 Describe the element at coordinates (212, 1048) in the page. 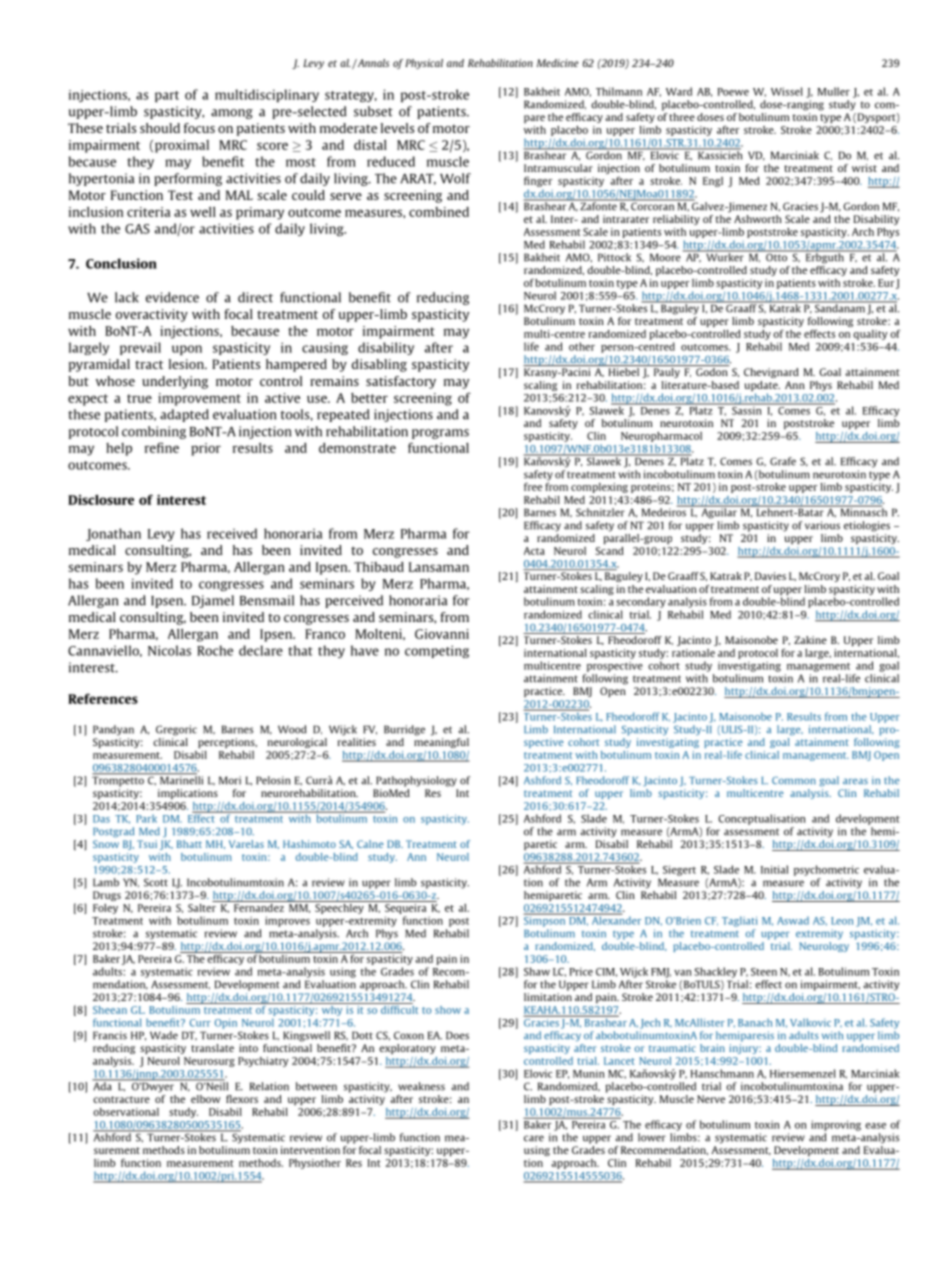

I see `translate` at that location.
